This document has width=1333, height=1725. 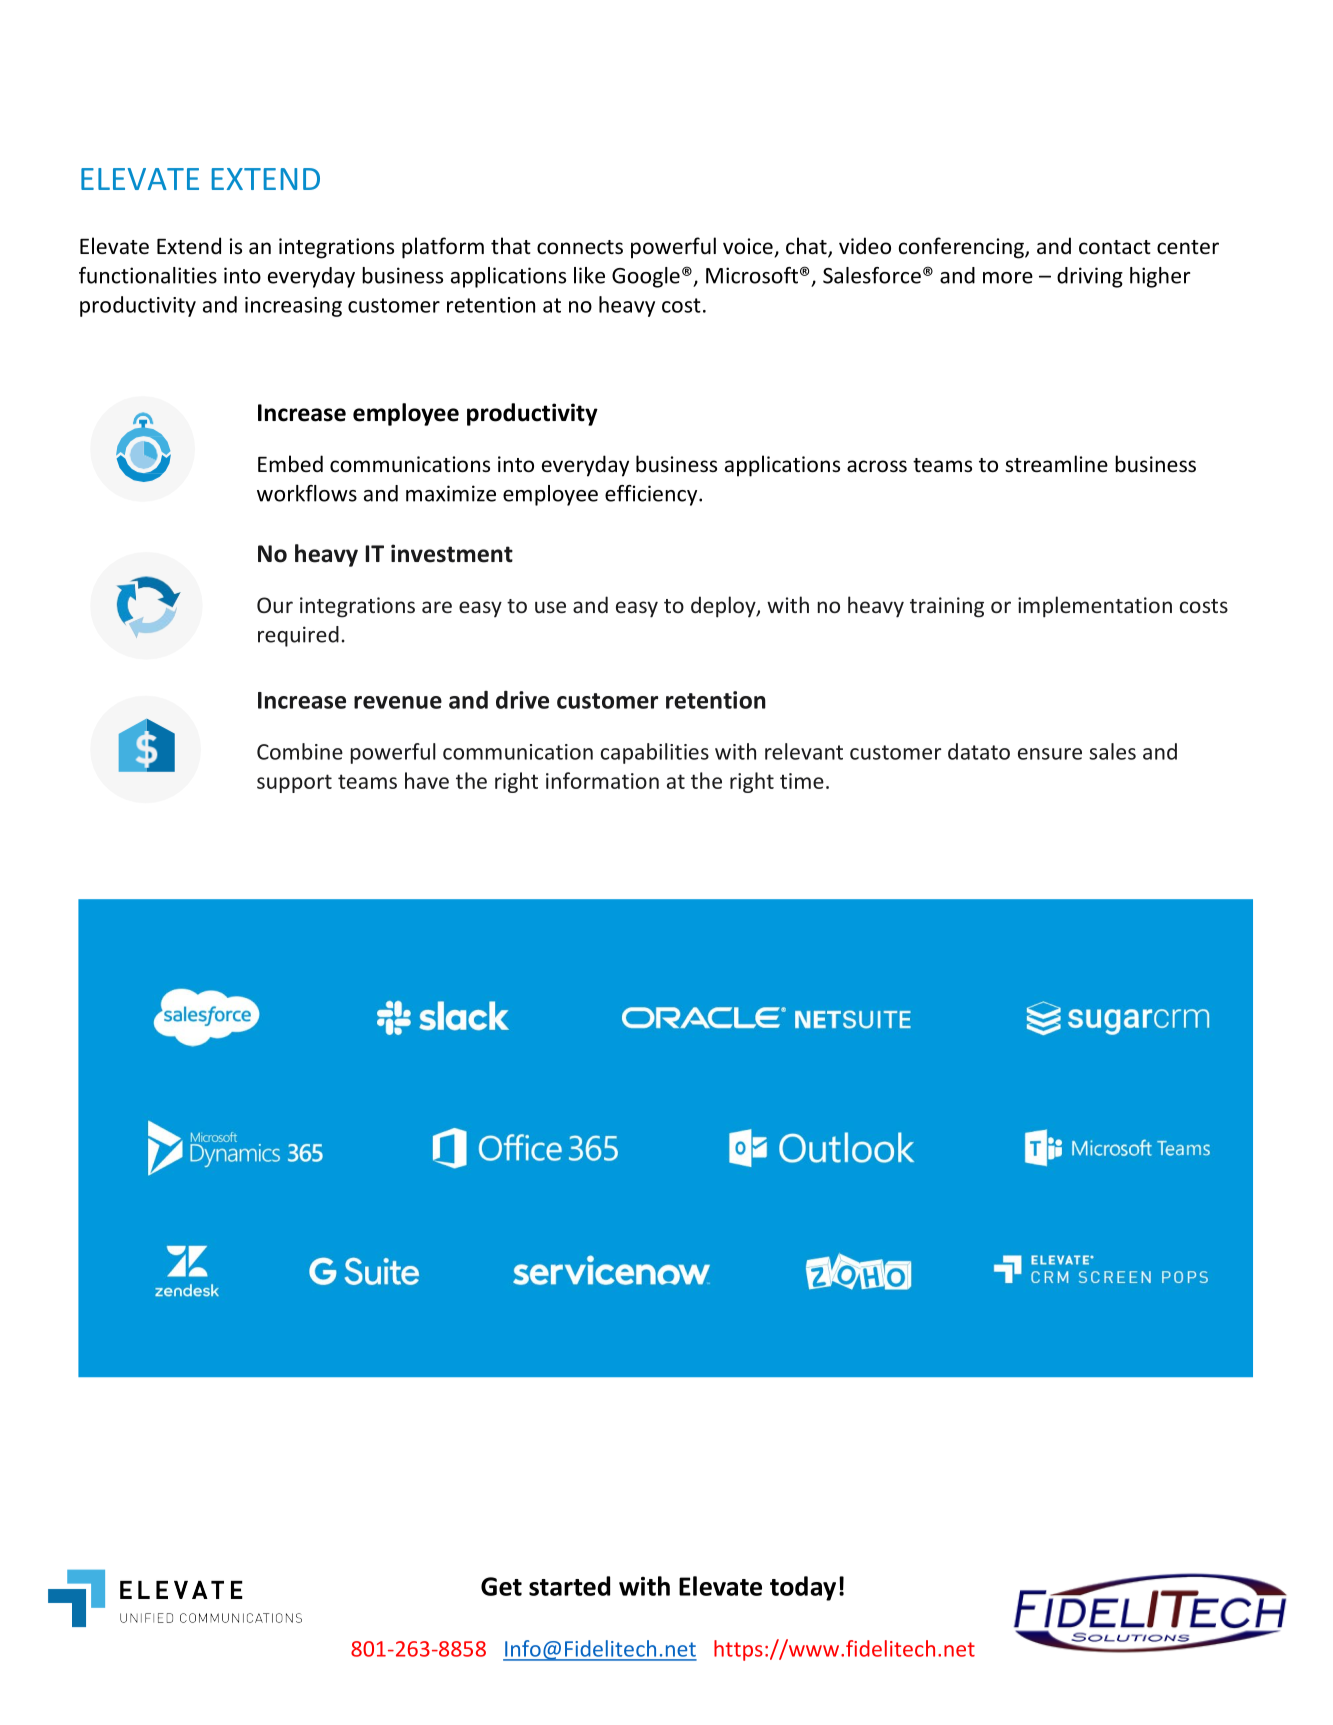 I want to click on increasing, so click(x=293, y=307).
